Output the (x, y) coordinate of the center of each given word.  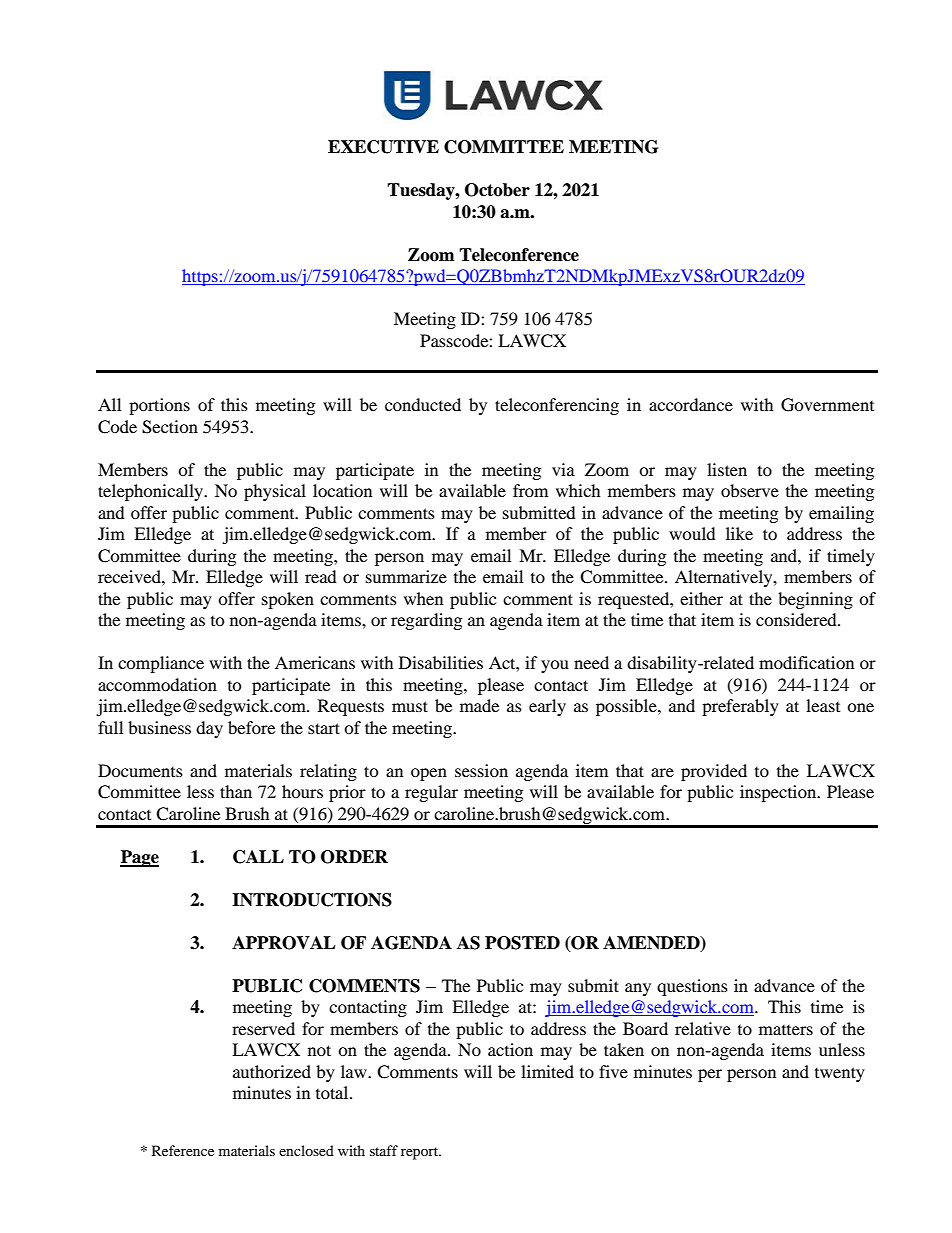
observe (750, 490)
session (481, 770)
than (236, 791)
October (497, 190)
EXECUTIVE (383, 147)
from (530, 490)
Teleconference (519, 255)
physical (275, 492)
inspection (779, 793)
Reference (183, 1150)
